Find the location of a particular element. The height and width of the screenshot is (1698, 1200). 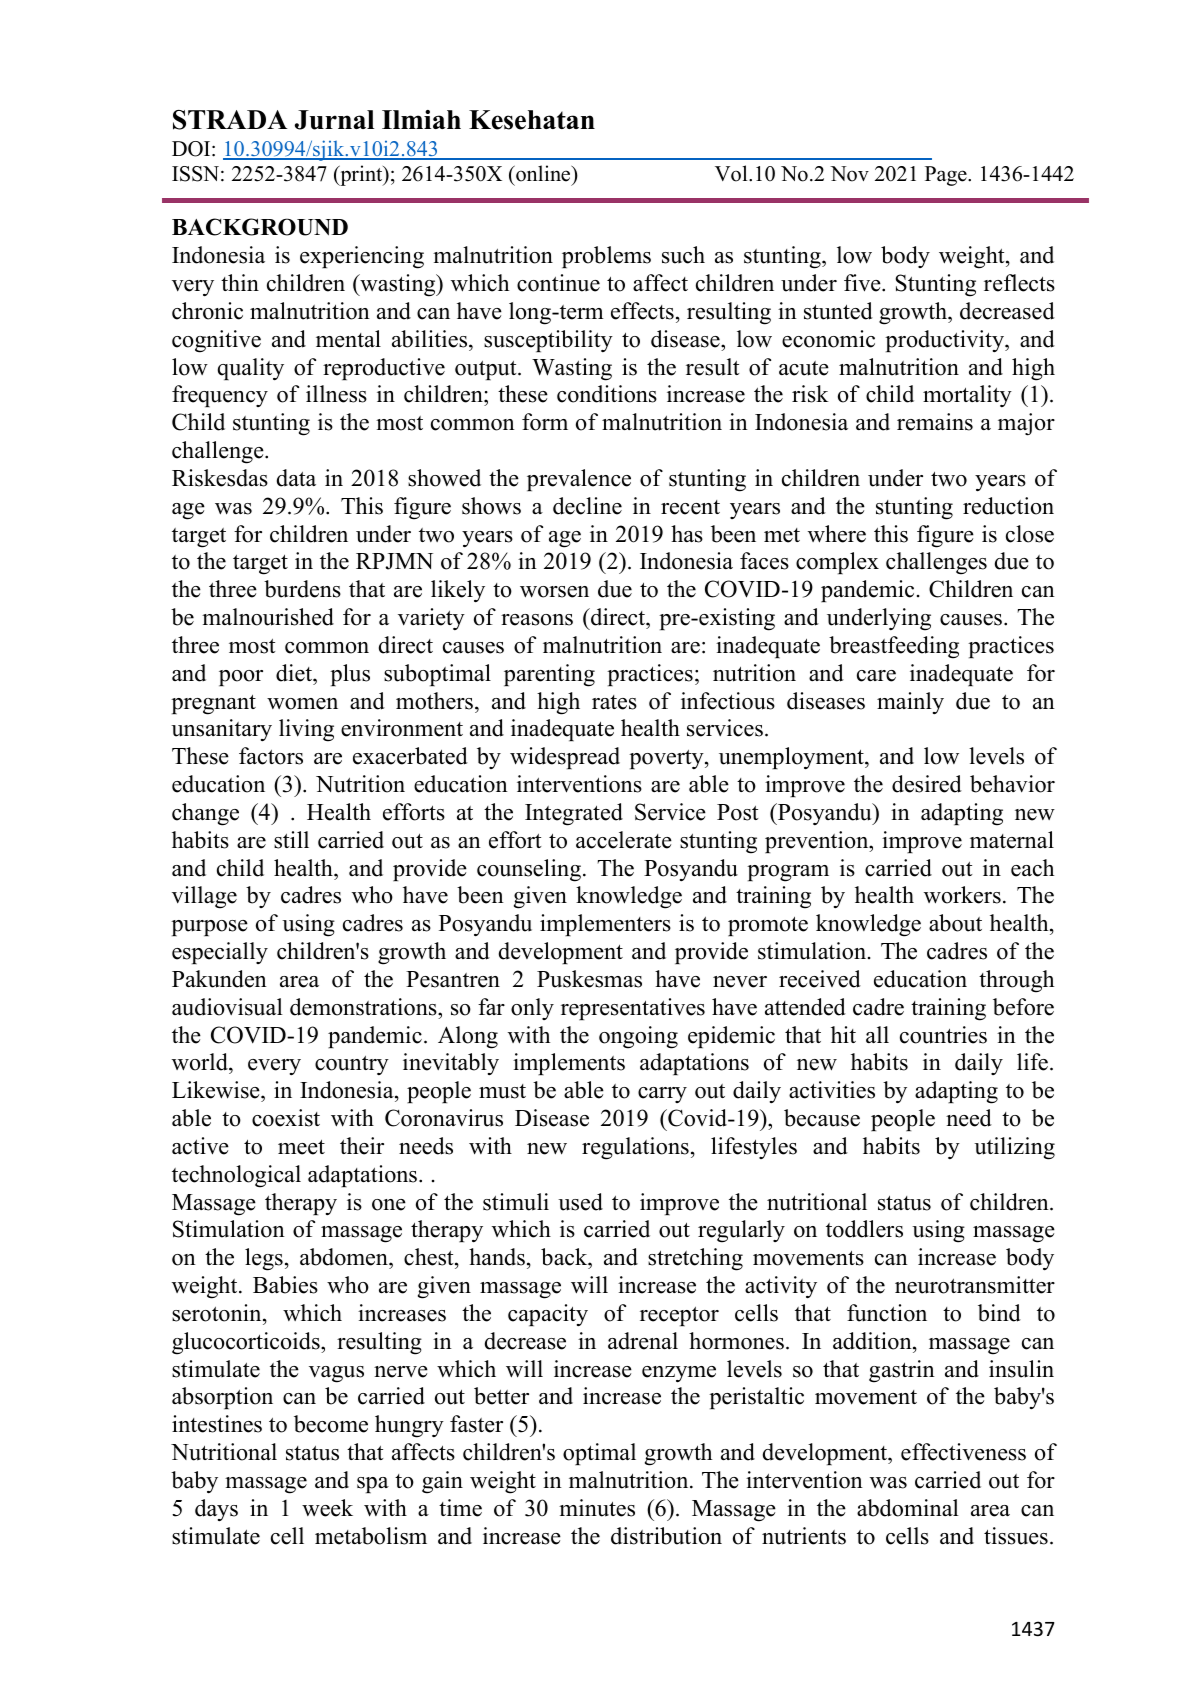

abdominal is located at coordinates (908, 1508).
